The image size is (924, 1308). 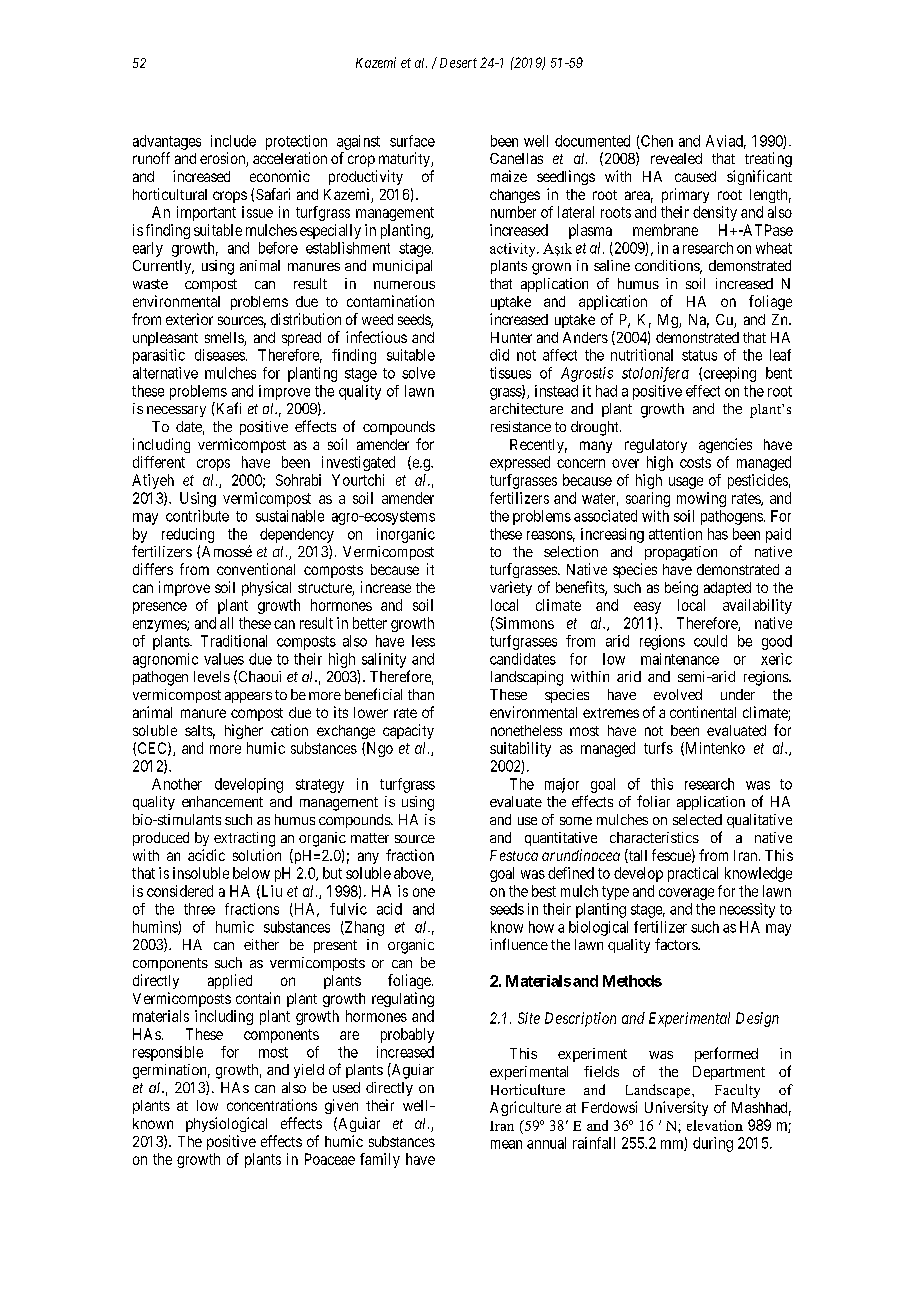 What do you see at coordinates (233, 141) in the screenshot?
I see `include` at bounding box center [233, 141].
